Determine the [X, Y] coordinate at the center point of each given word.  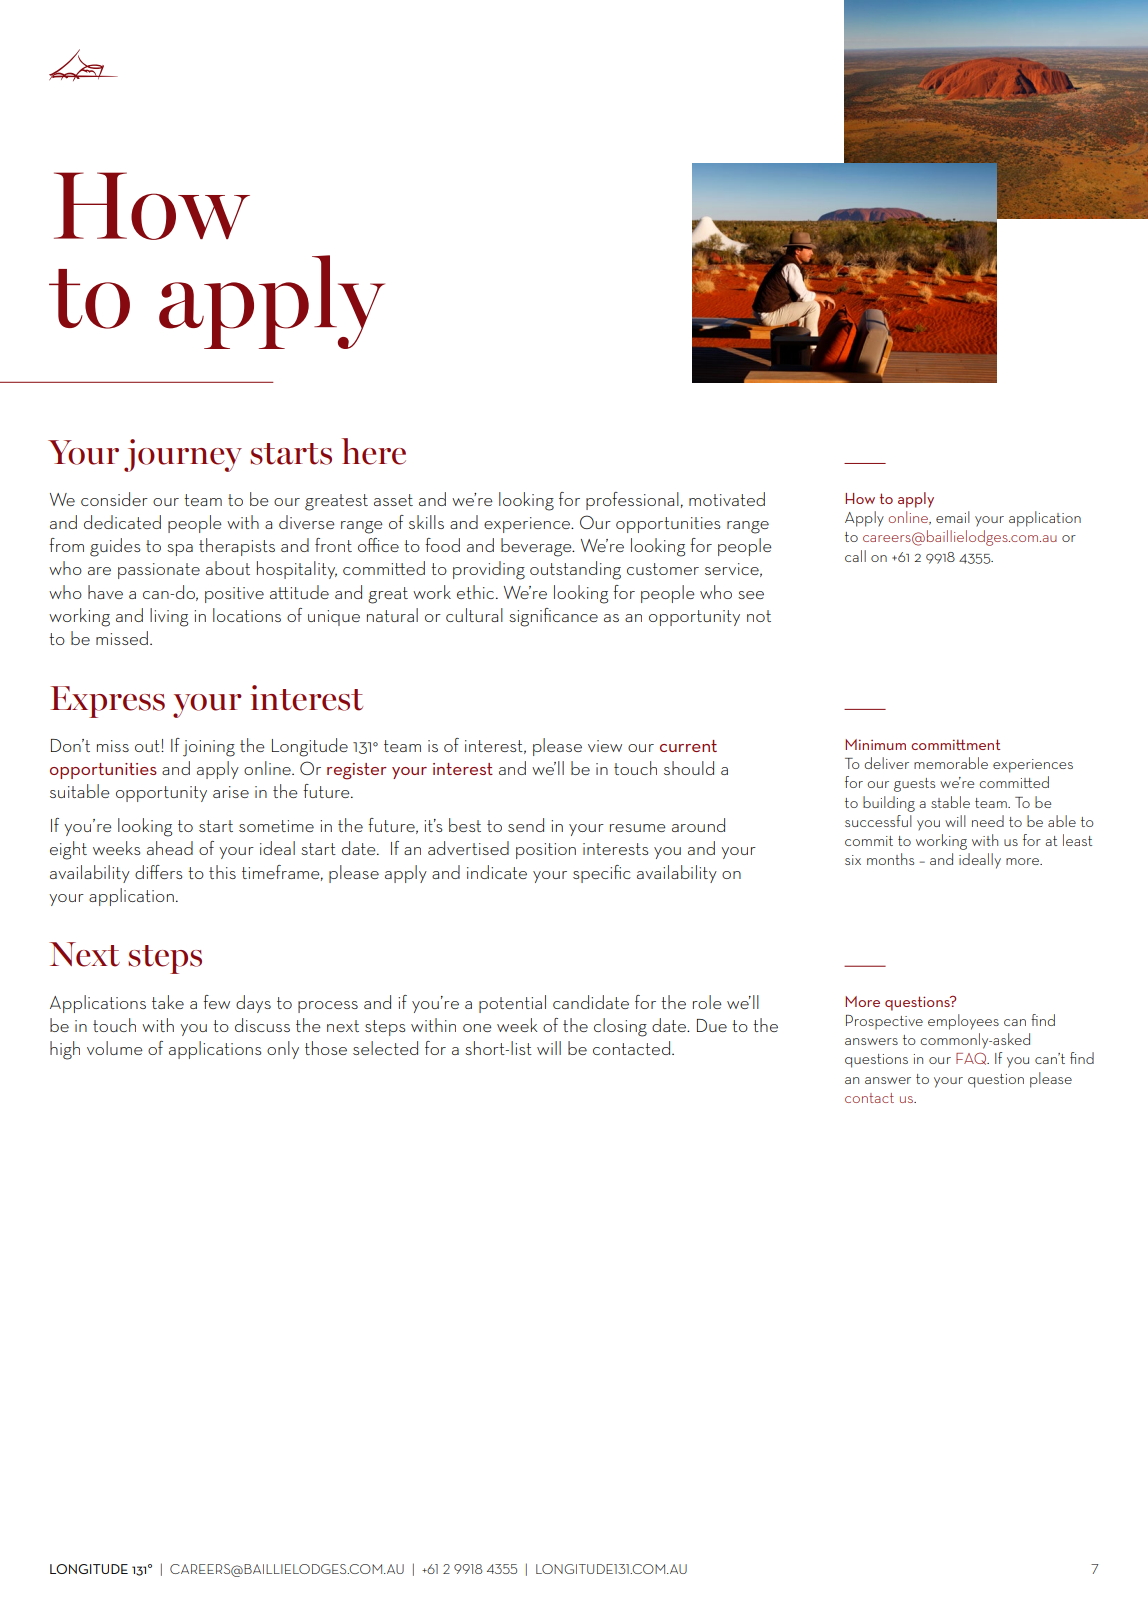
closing [620, 1027]
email [953, 517]
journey [183, 455]
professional [632, 501]
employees [963, 1022]
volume [115, 1048]
